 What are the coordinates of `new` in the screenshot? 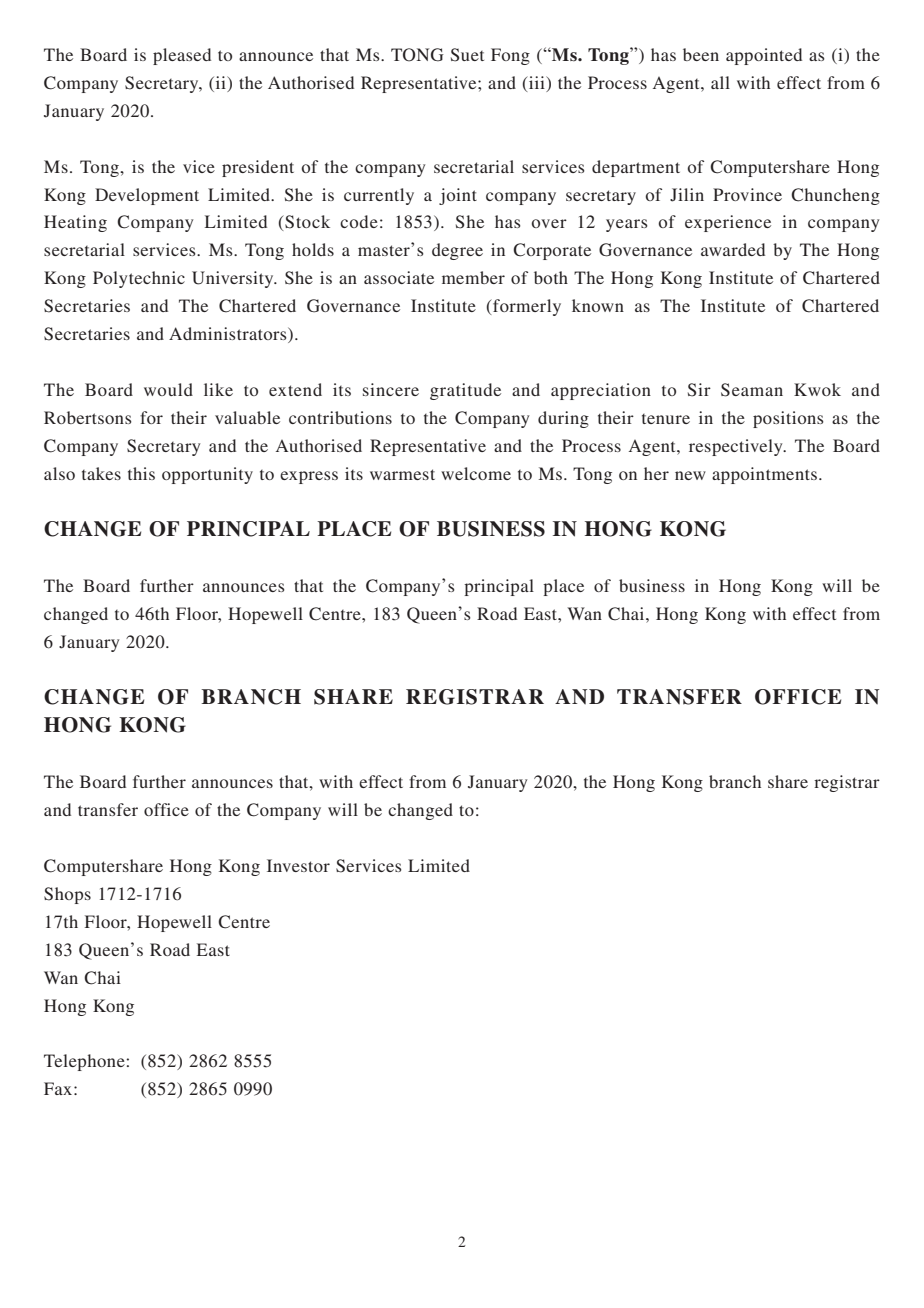 It's located at (690, 475).
